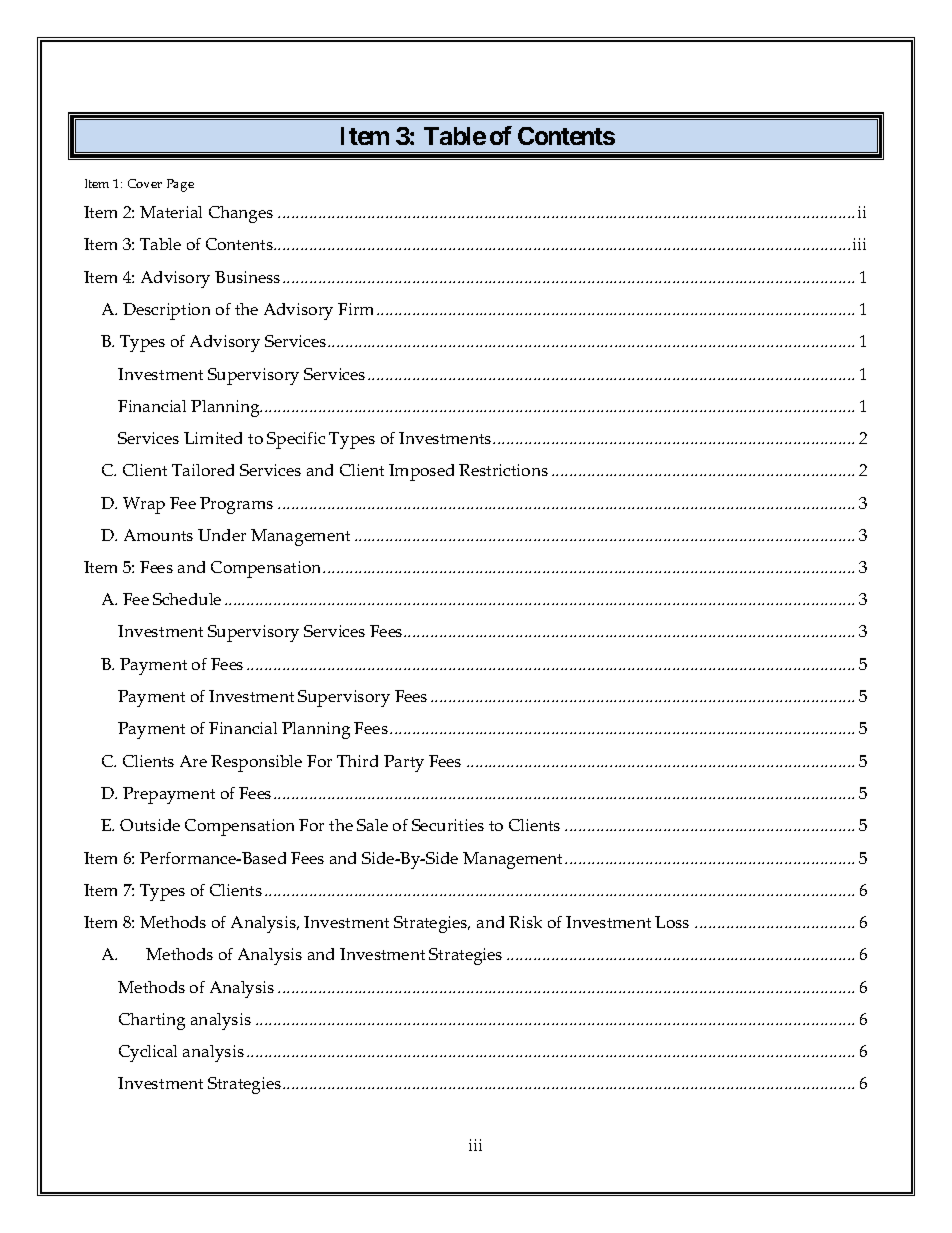 The width and height of the screenshot is (952, 1233). I want to click on Party, so click(404, 763).
